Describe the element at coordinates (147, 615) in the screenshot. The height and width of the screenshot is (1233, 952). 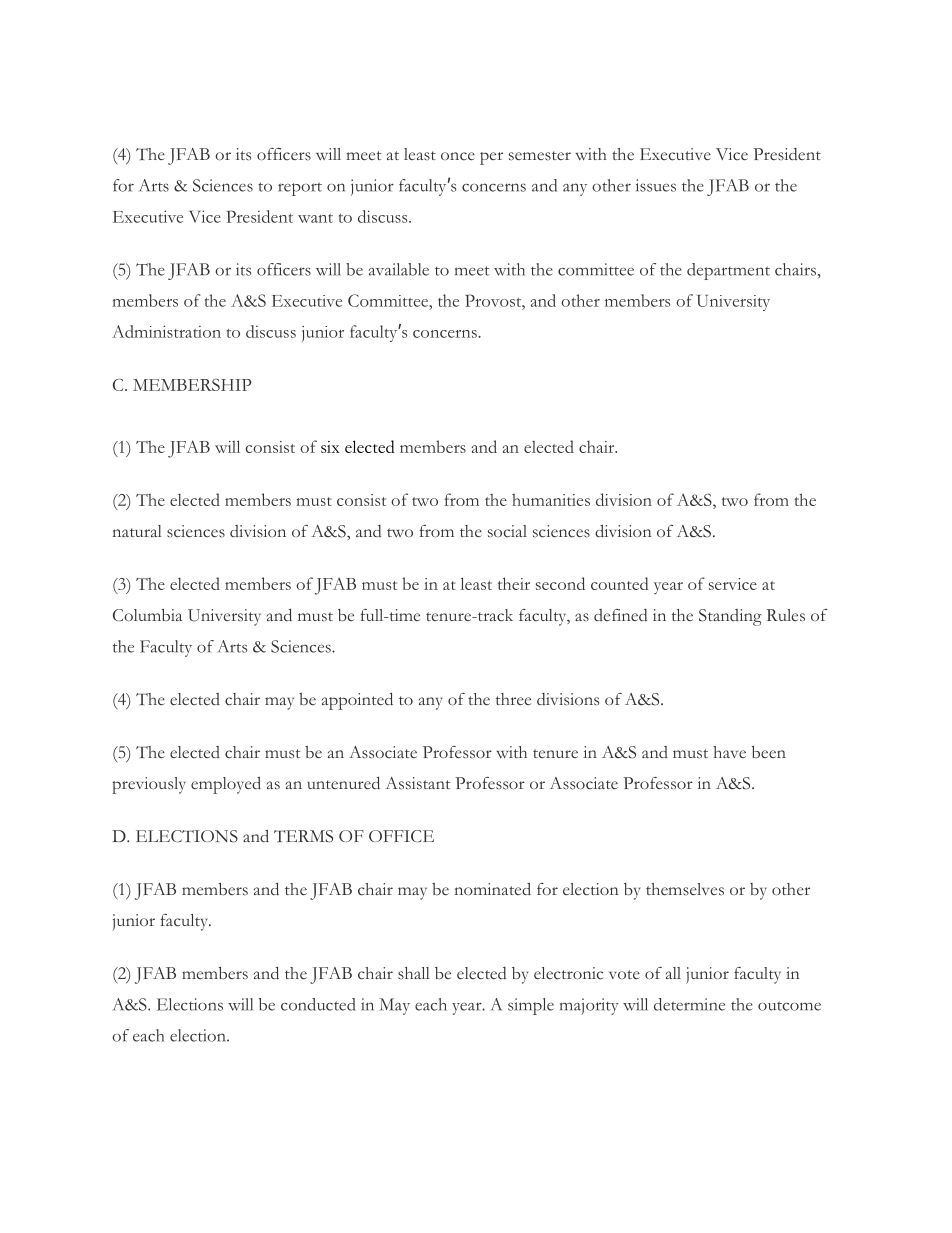
I see `Columbia` at that location.
